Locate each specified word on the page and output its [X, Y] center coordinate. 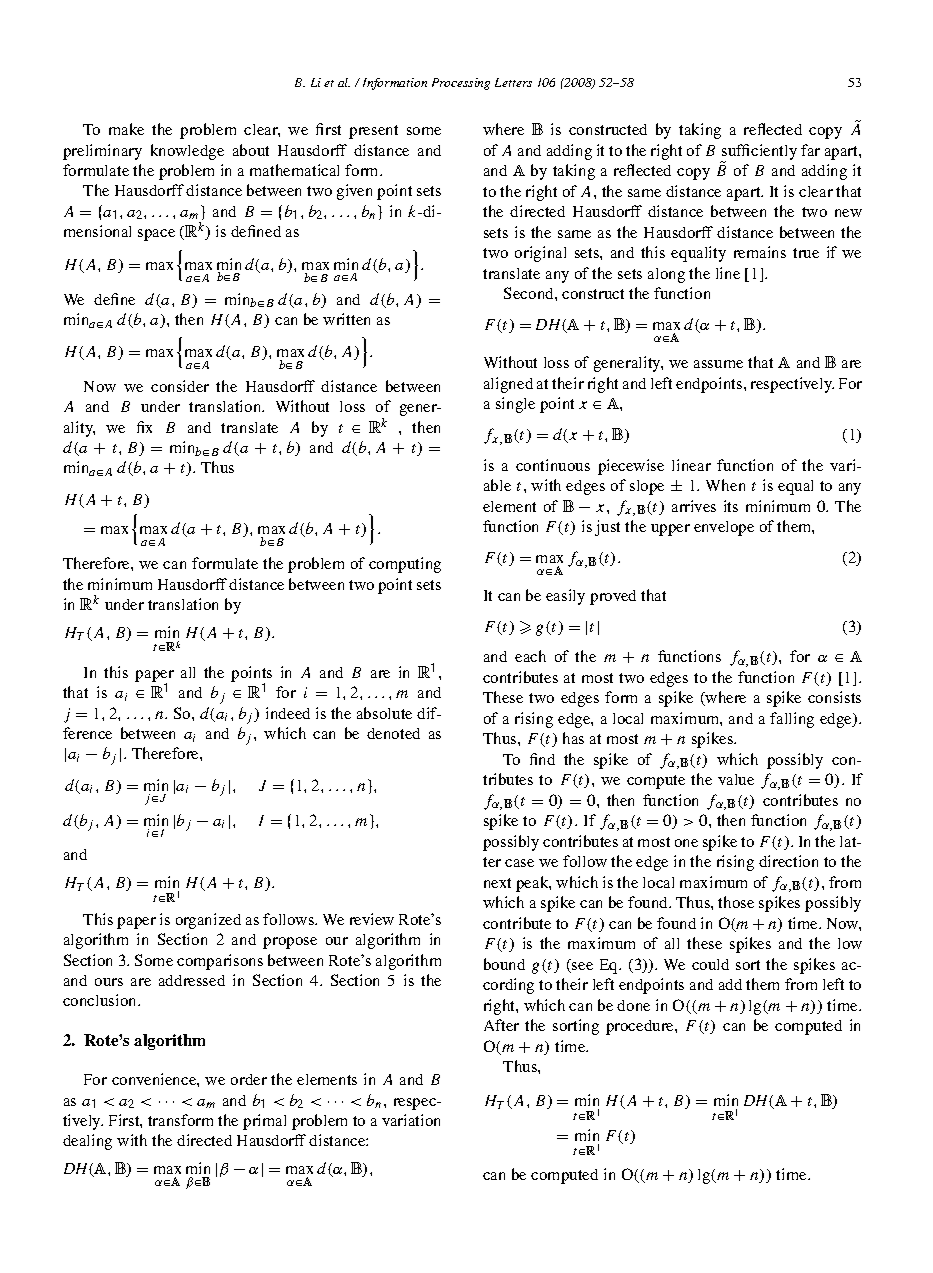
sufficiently [758, 153]
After [501, 1025]
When [725, 485]
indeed [288, 713]
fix [144, 427]
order [249, 1079]
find [542, 759]
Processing [461, 84]
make [126, 129]
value [736, 779]
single [515, 405]
